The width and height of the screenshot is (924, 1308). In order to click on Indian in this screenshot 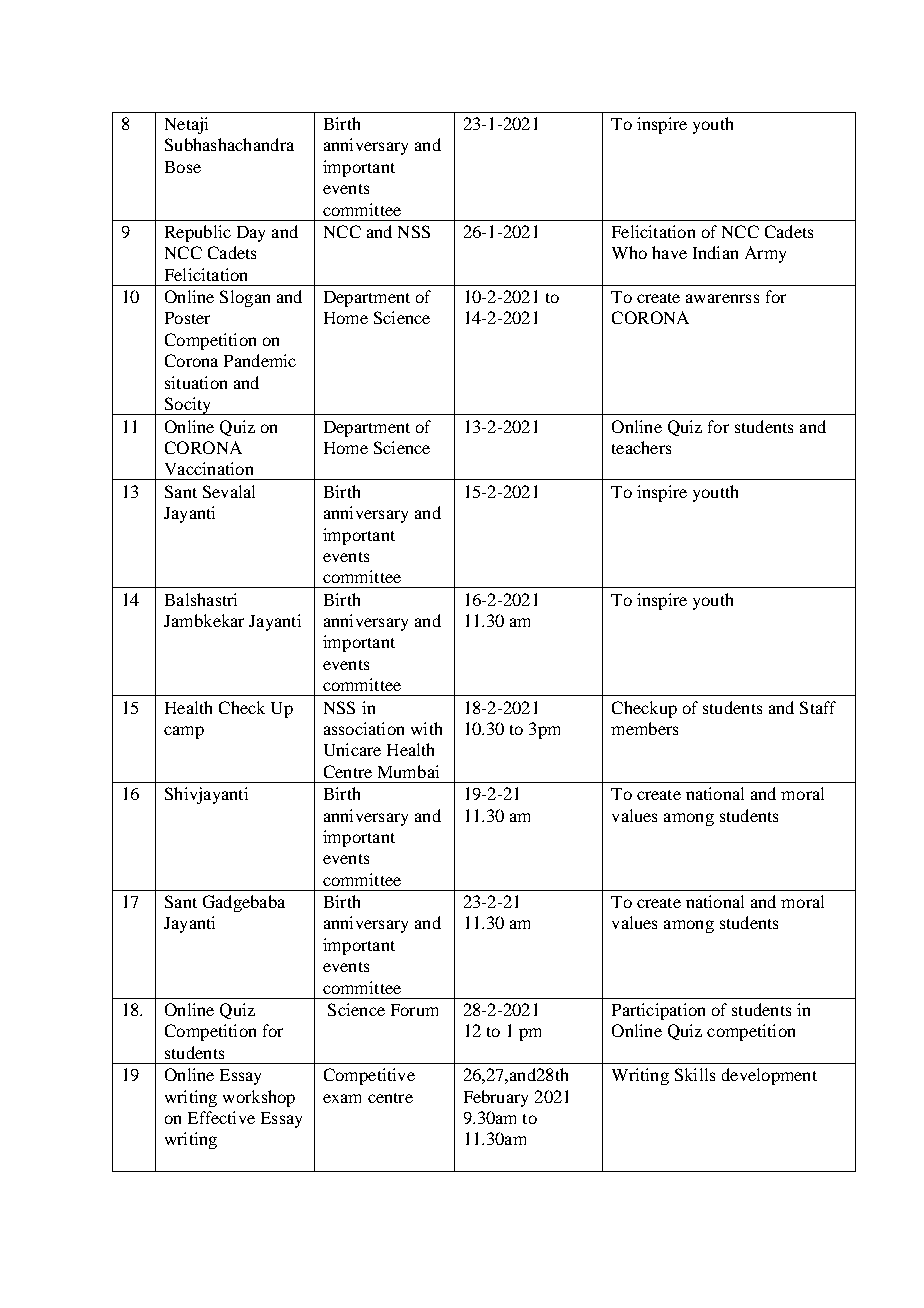, I will do `click(715, 252)`.
